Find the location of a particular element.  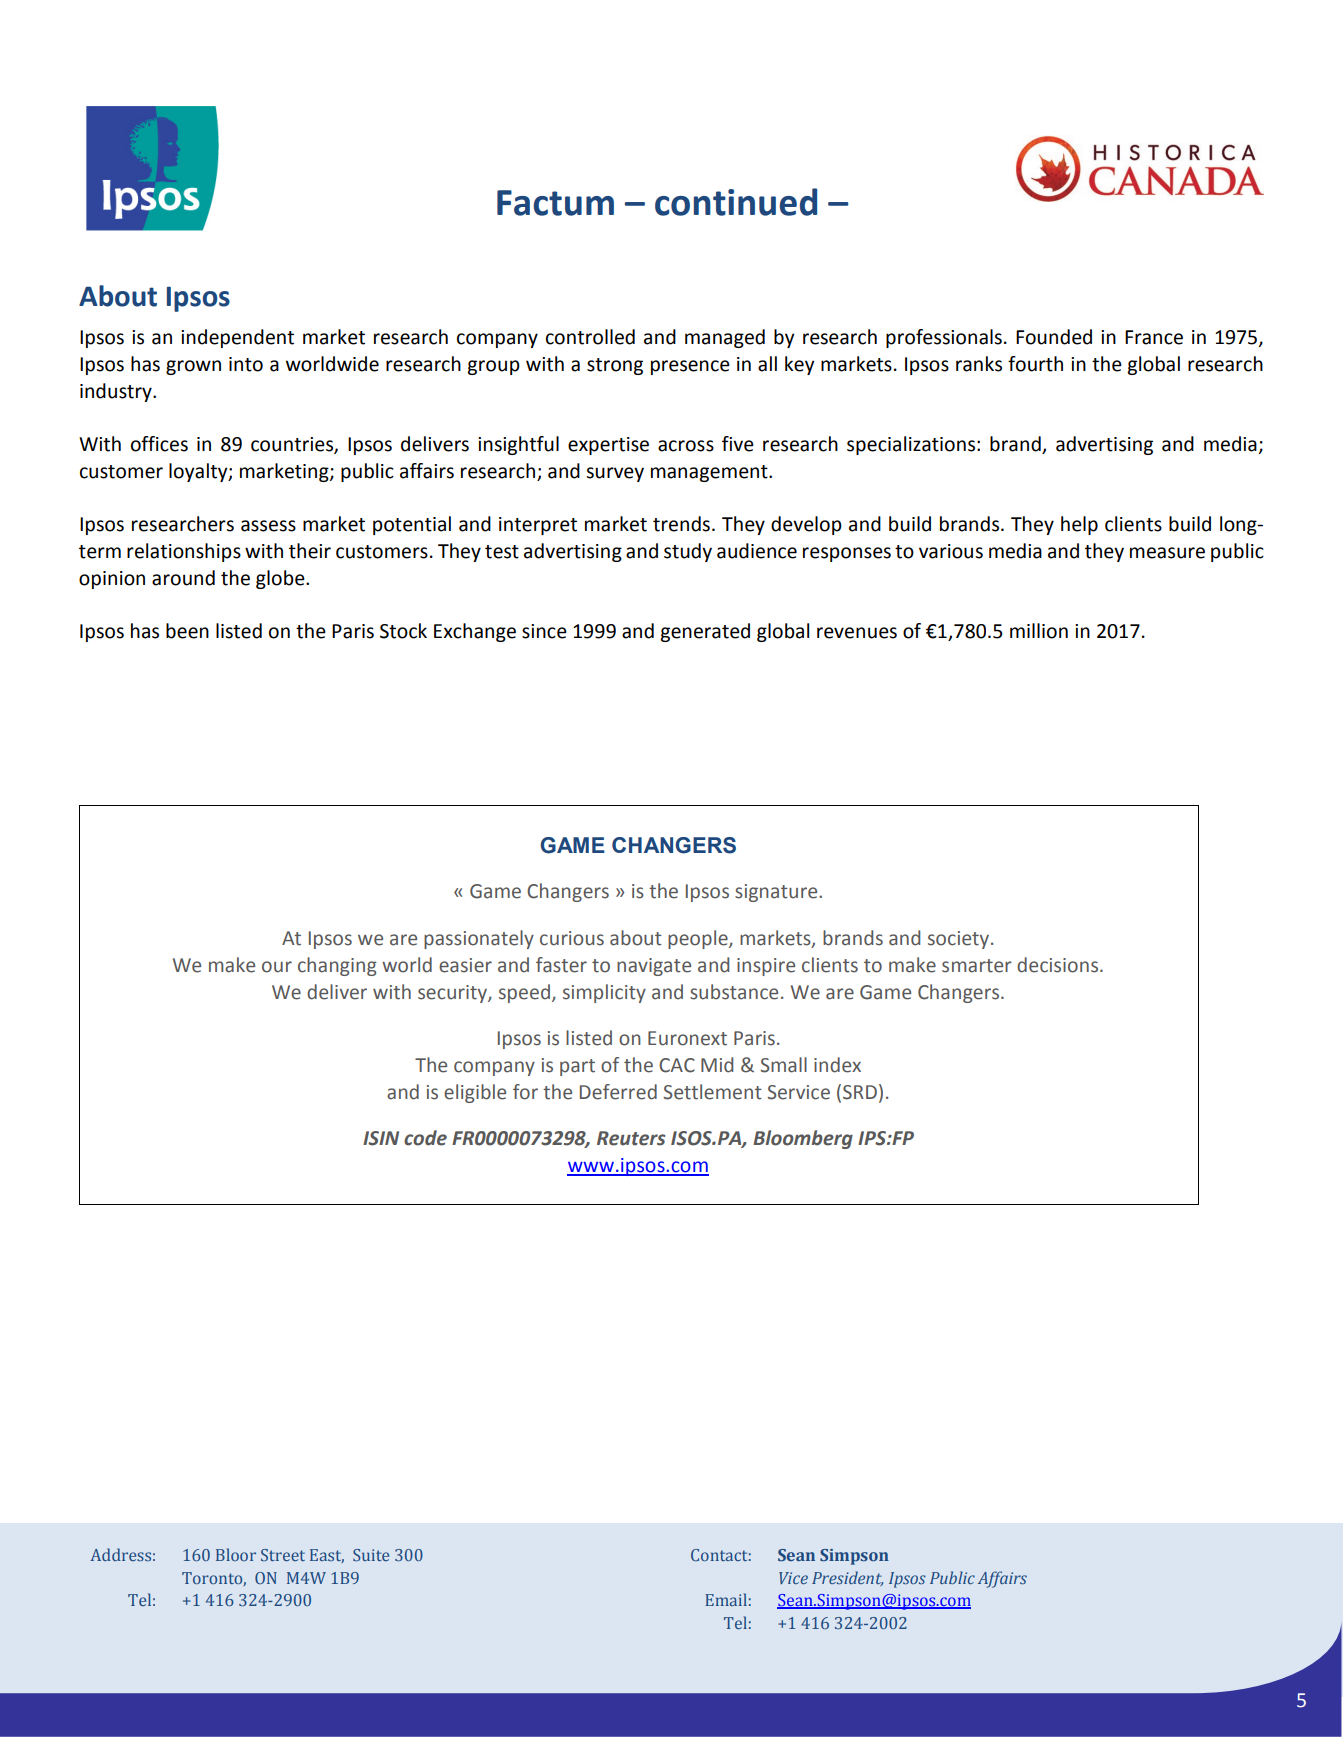

changing is located at coordinates (337, 966).
